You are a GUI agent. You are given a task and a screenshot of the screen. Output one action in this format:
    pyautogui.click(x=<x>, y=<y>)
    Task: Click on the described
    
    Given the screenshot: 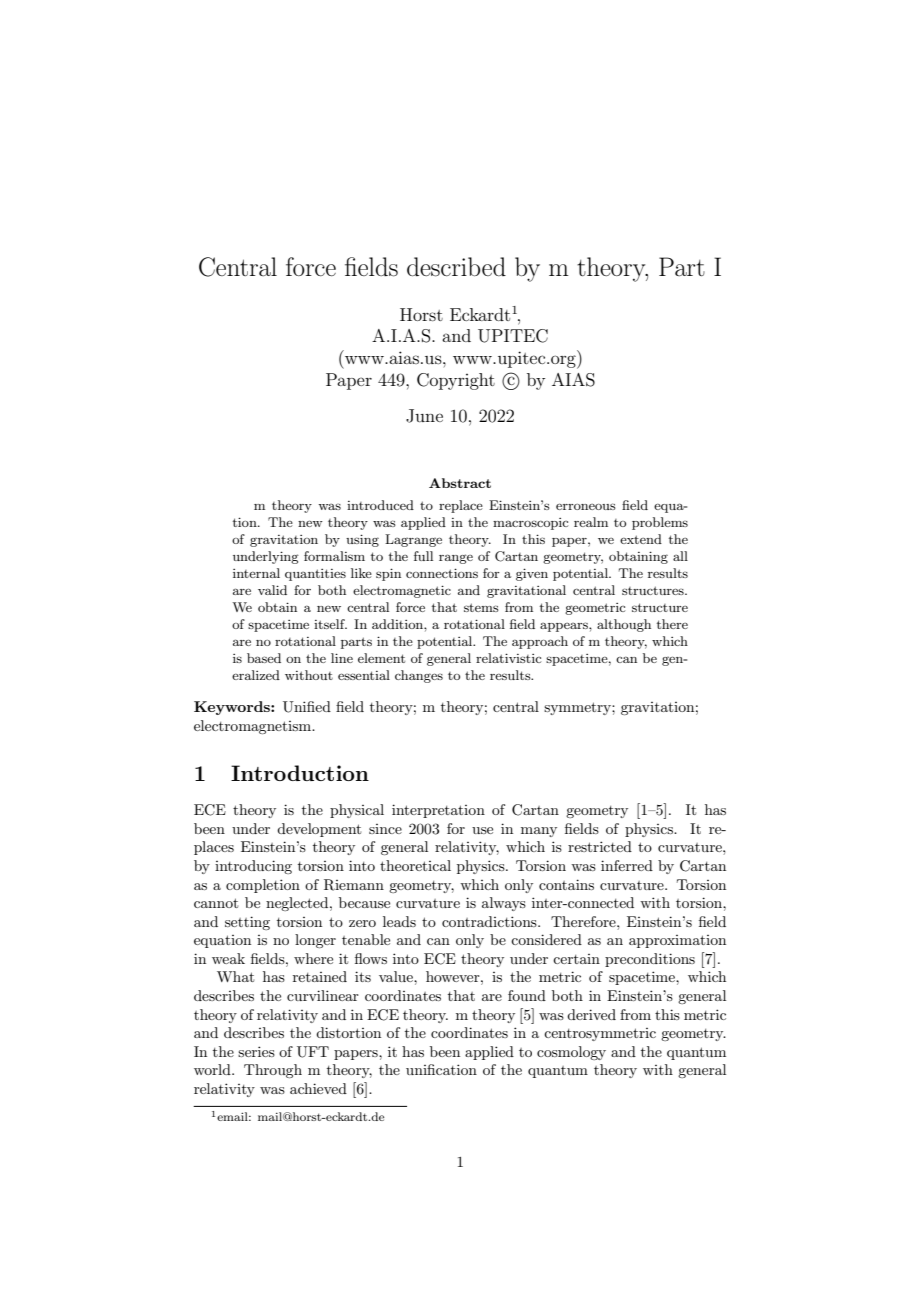 What is the action you would take?
    pyautogui.click(x=456, y=267)
